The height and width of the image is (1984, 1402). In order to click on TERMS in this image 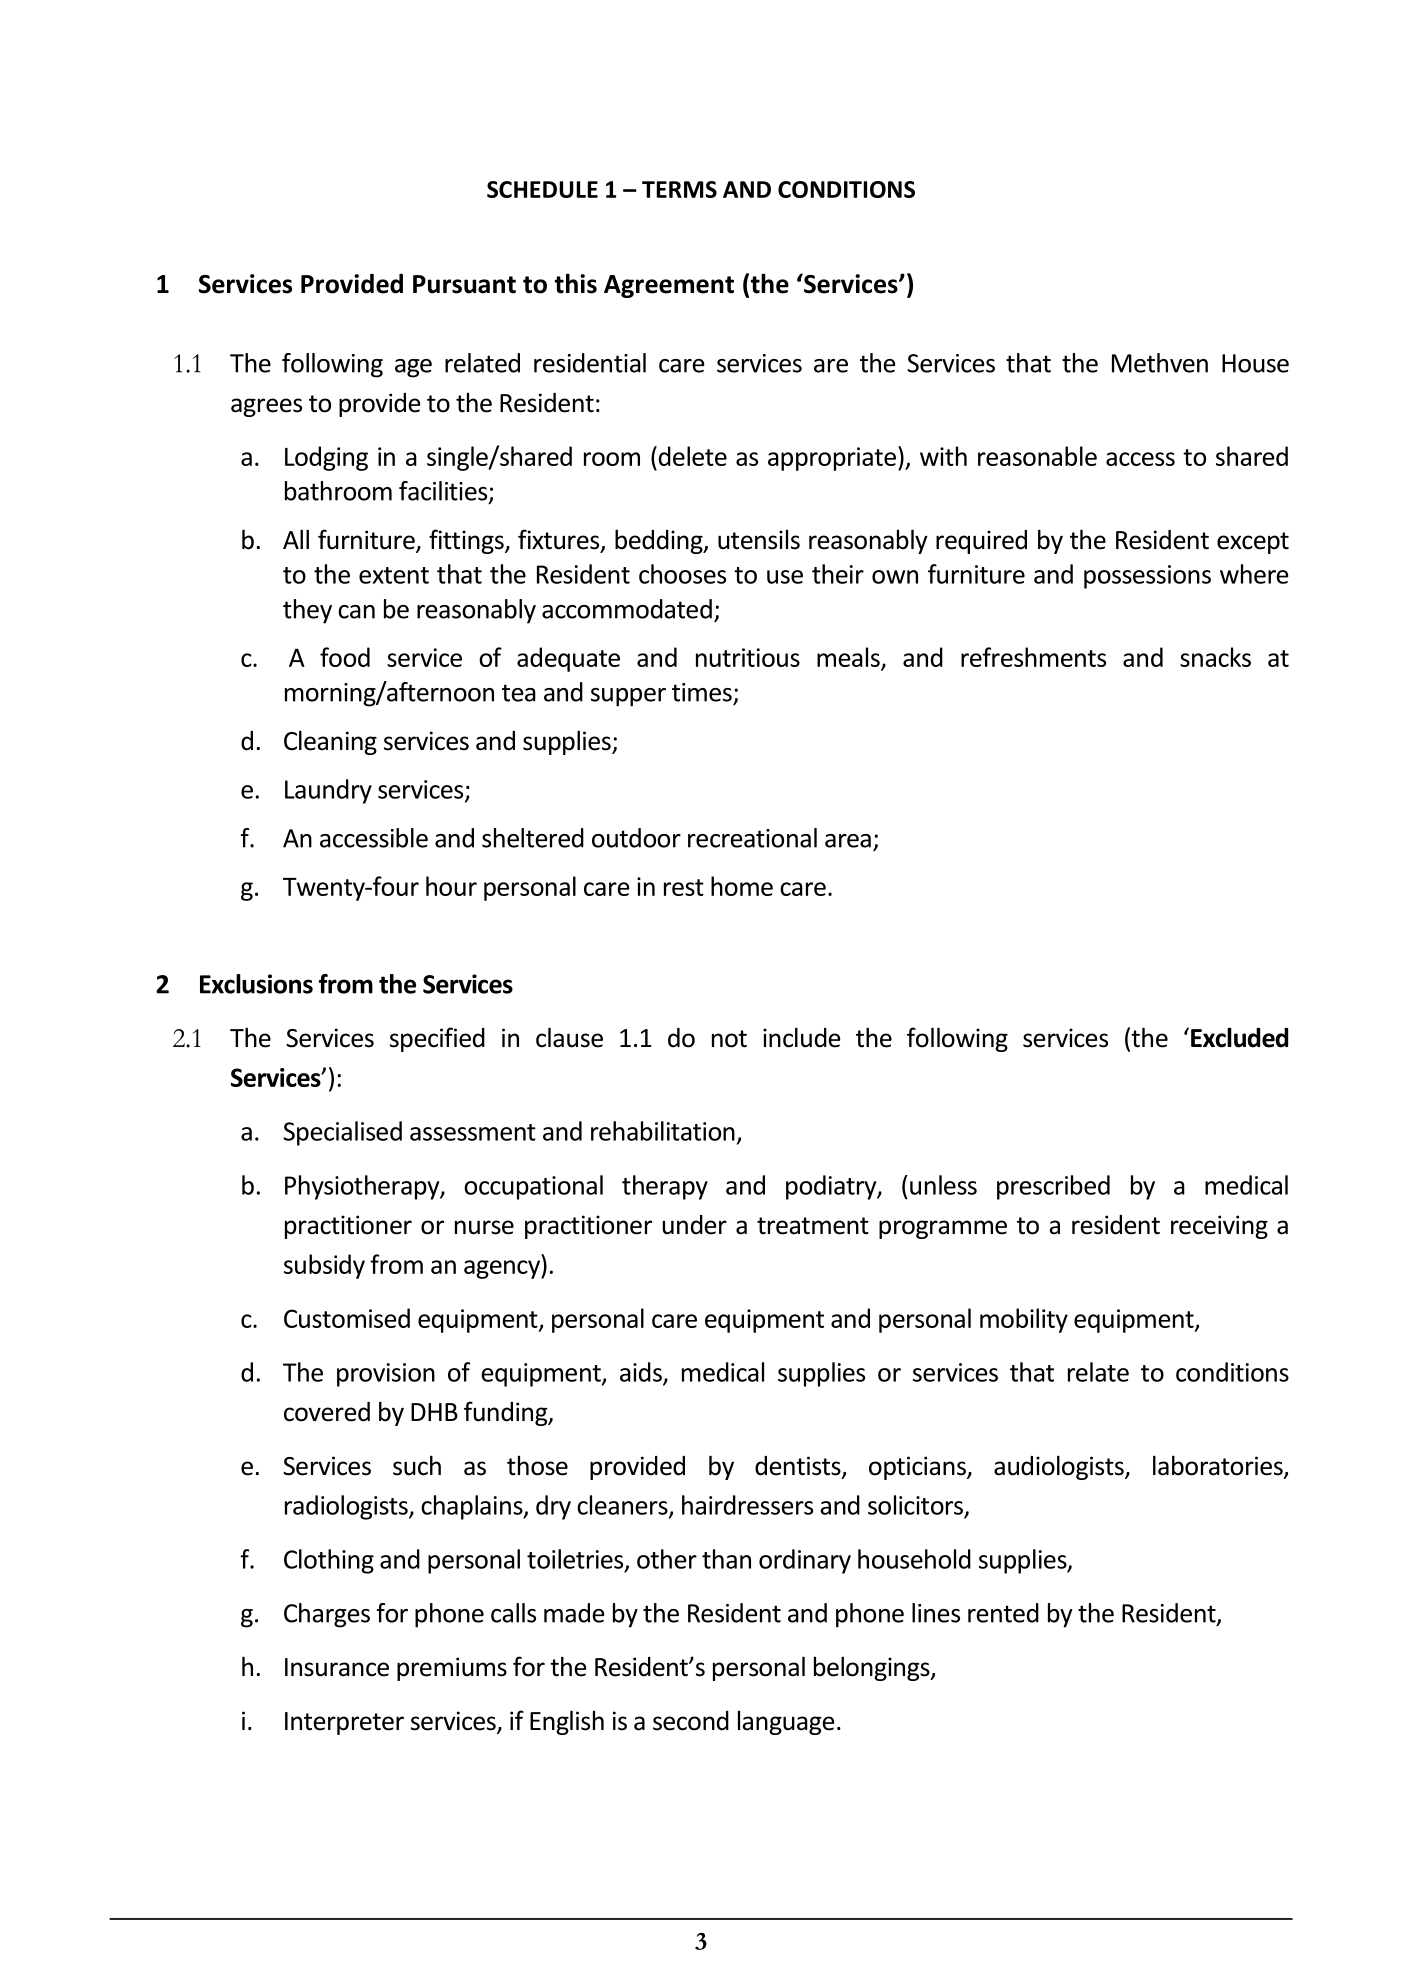, I will do `click(679, 189)`.
